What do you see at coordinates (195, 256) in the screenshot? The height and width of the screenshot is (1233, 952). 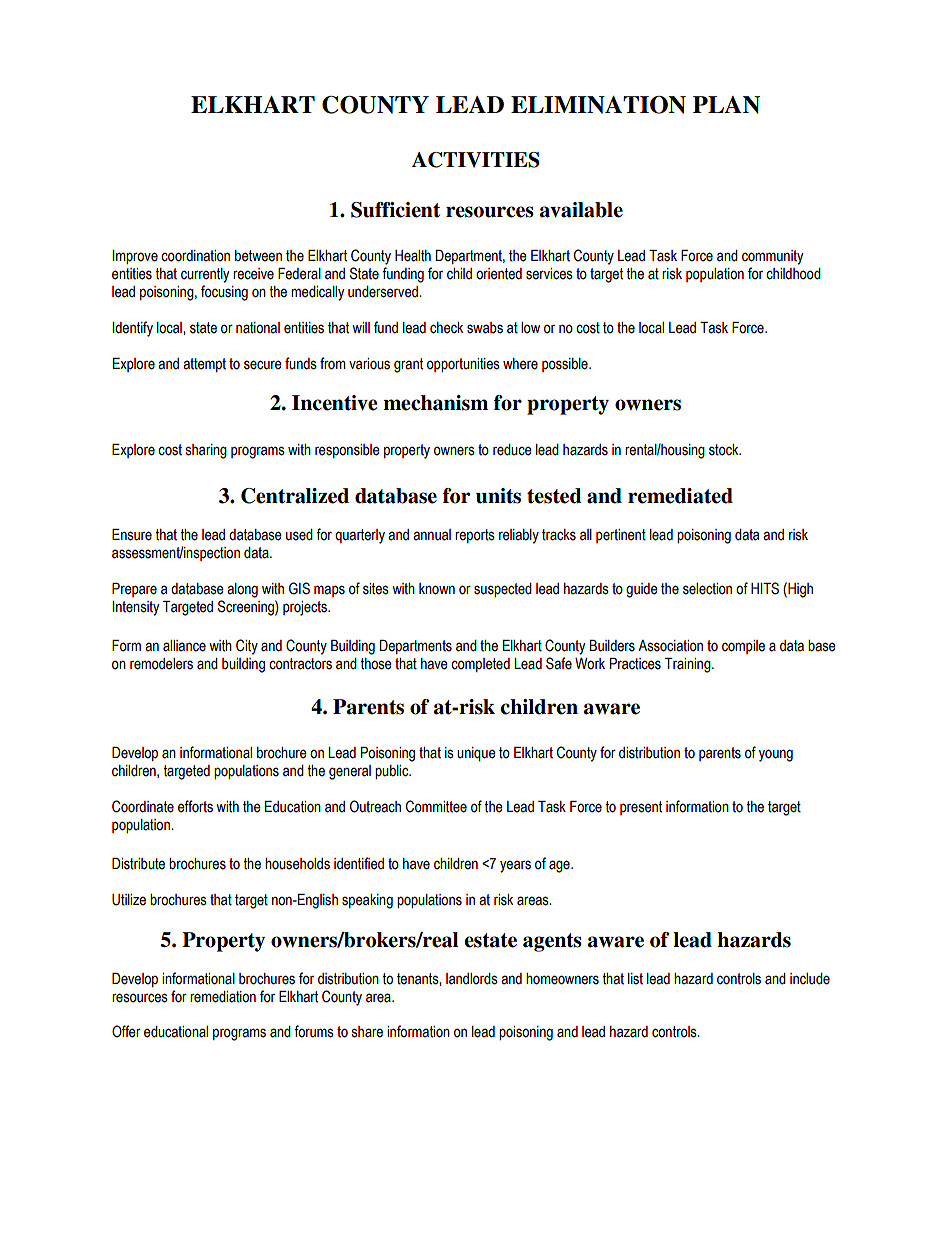 I see `coordination` at bounding box center [195, 256].
